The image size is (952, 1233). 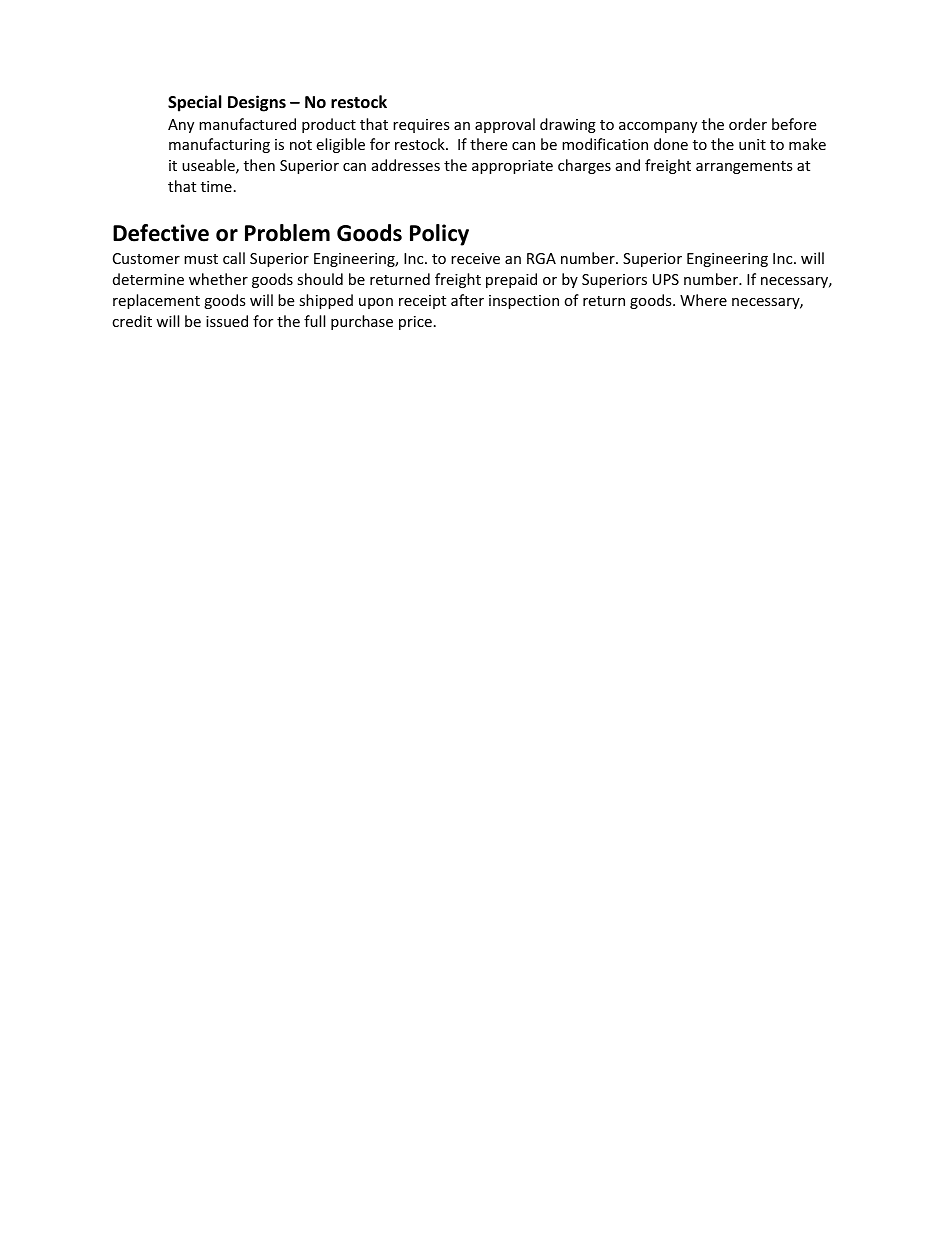 I want to click on Policy, so click(x=439, y=235).
